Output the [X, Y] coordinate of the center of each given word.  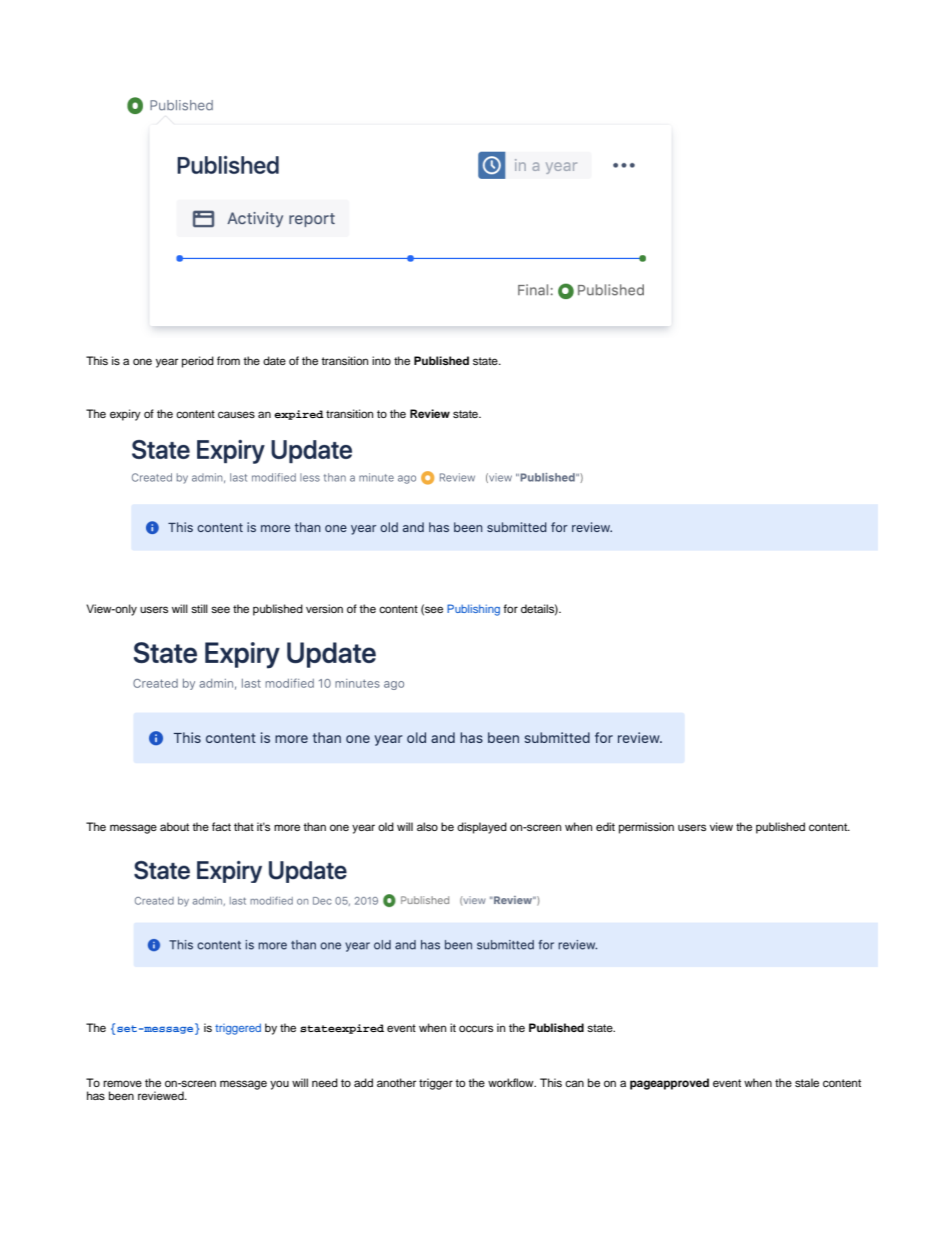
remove [122, 1083]
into [381, 360]
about [174, 826]
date [274, 360]
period [198, 362]
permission [646, 828]
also [427, 826]
